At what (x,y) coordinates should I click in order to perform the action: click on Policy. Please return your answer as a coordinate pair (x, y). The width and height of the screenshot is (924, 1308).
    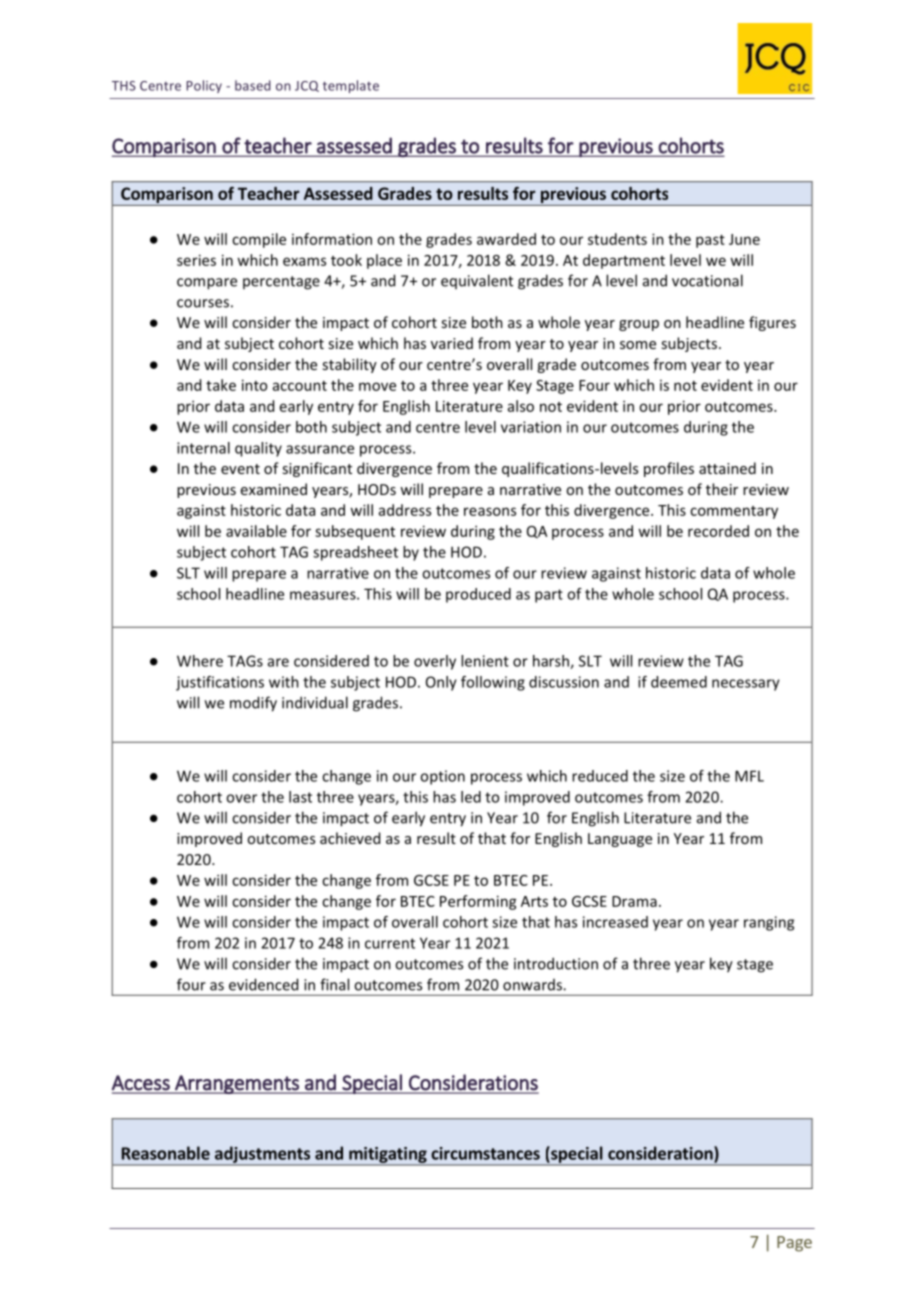
    Looking at the image, I should click on (204, 86).
